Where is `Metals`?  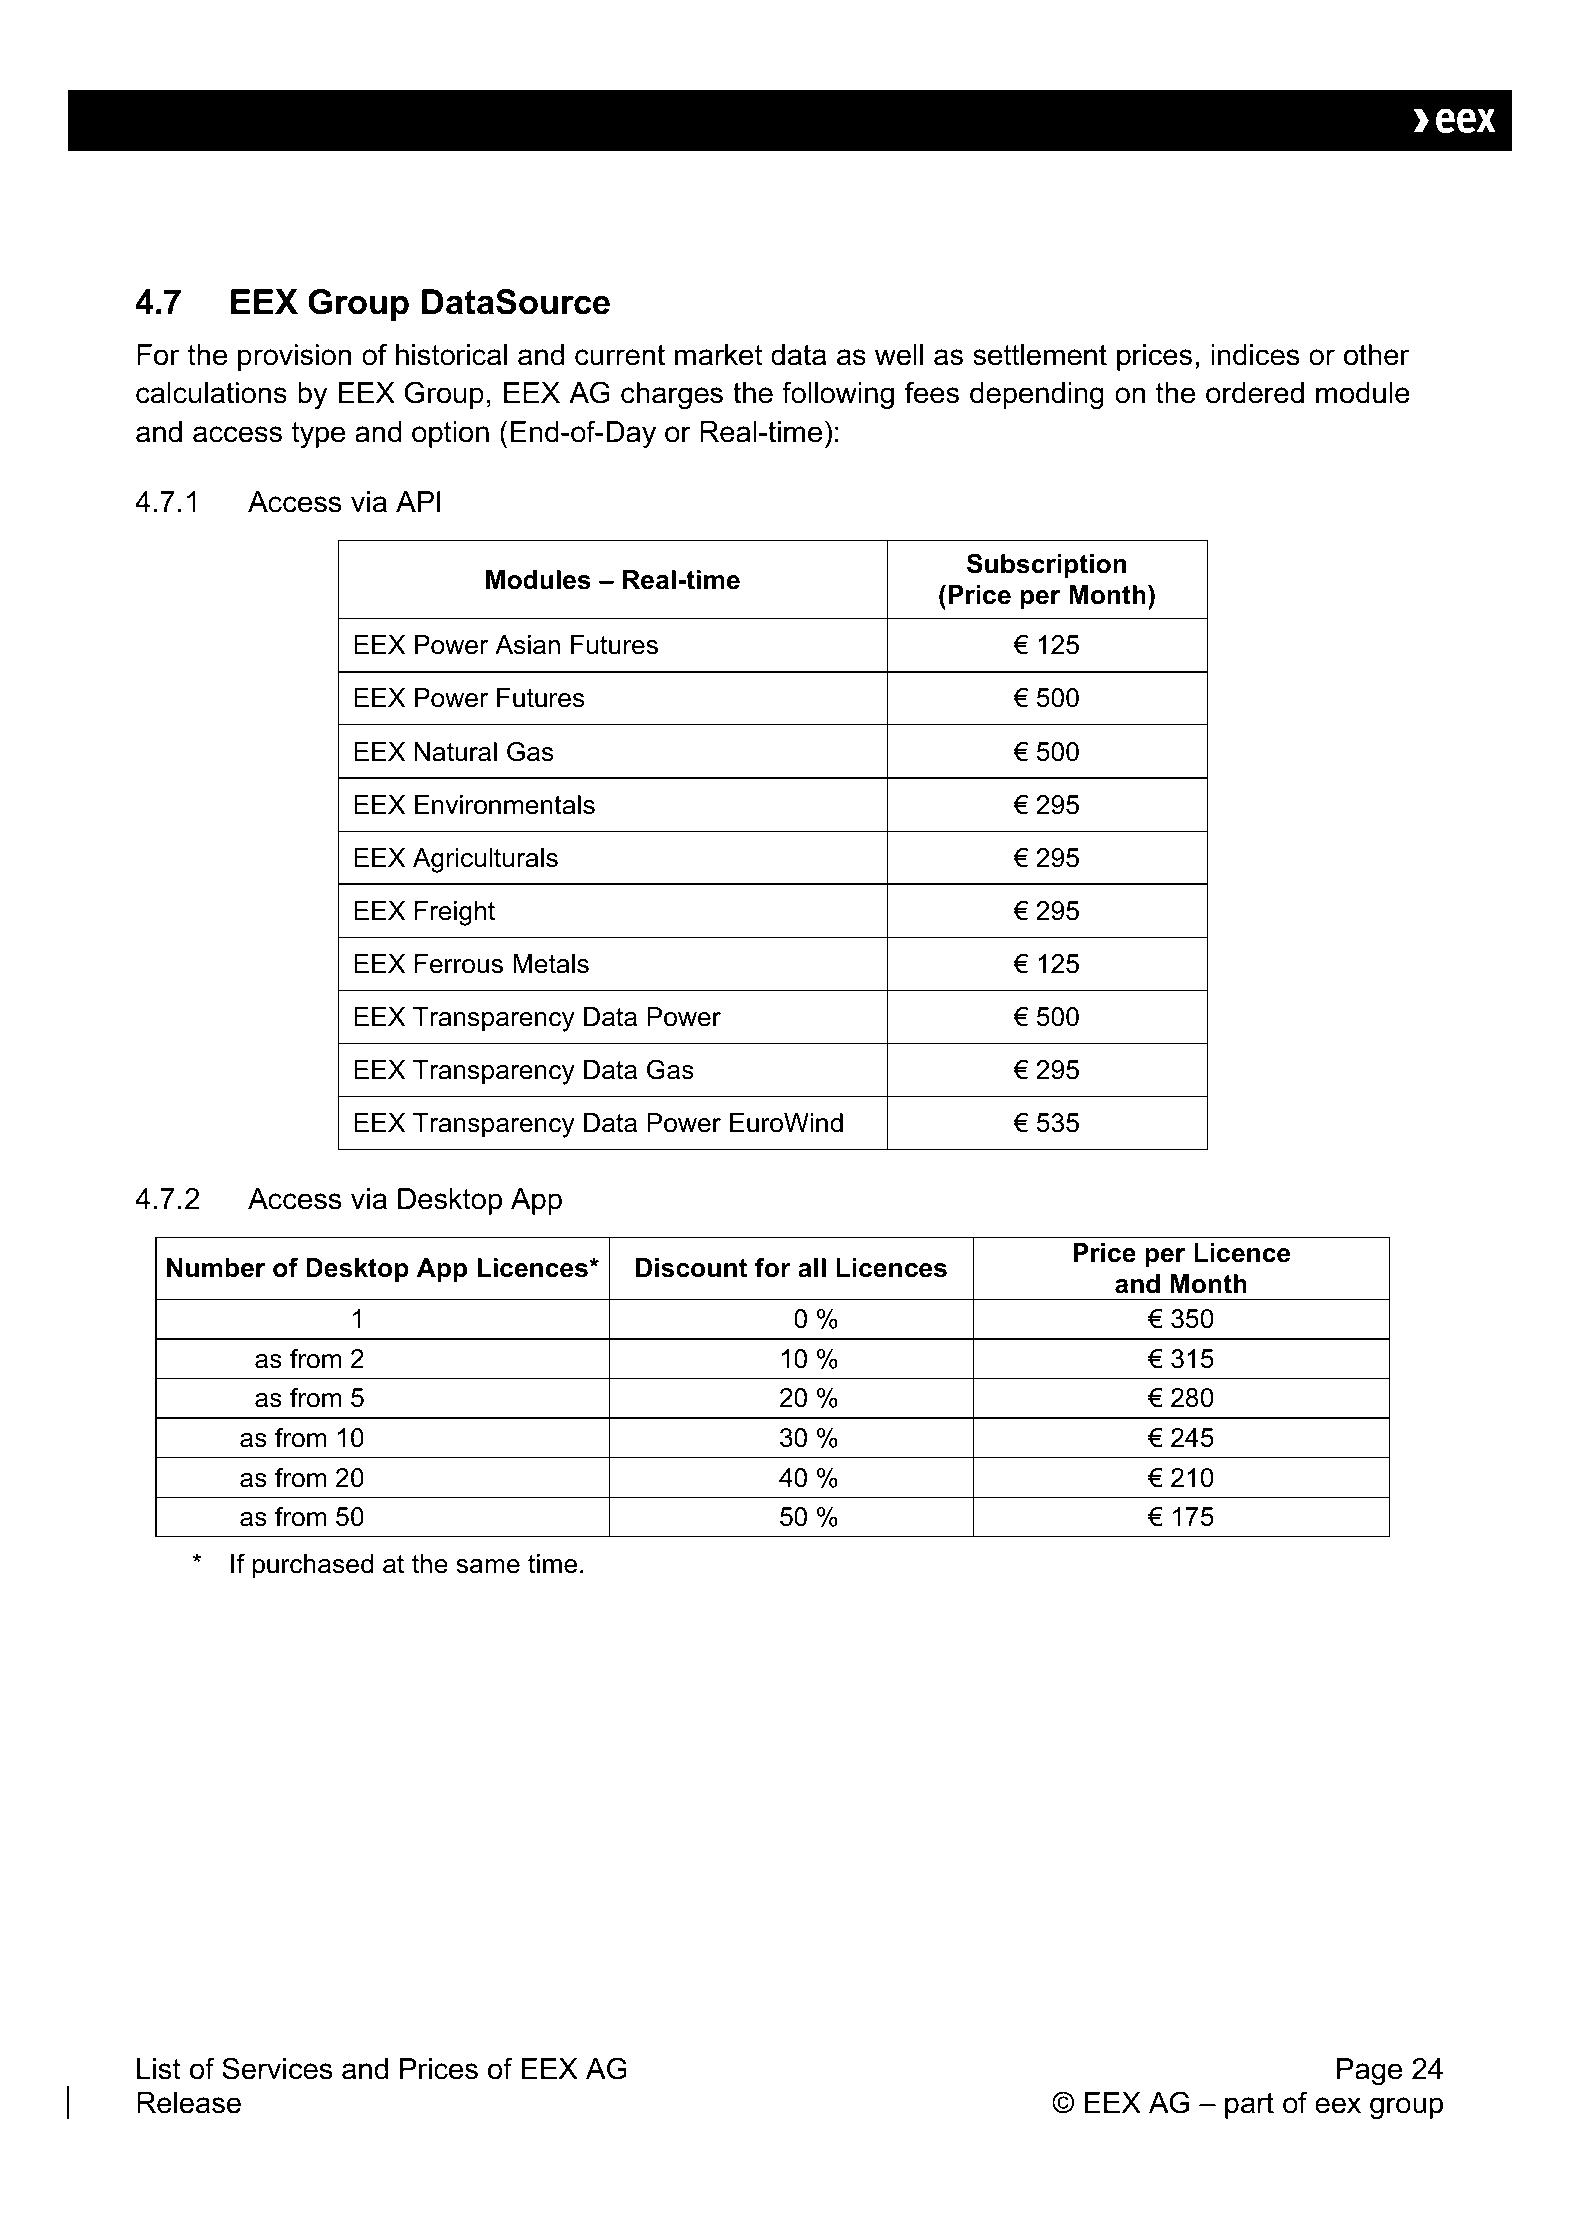 Metals is located at coordinates (551, 964).
